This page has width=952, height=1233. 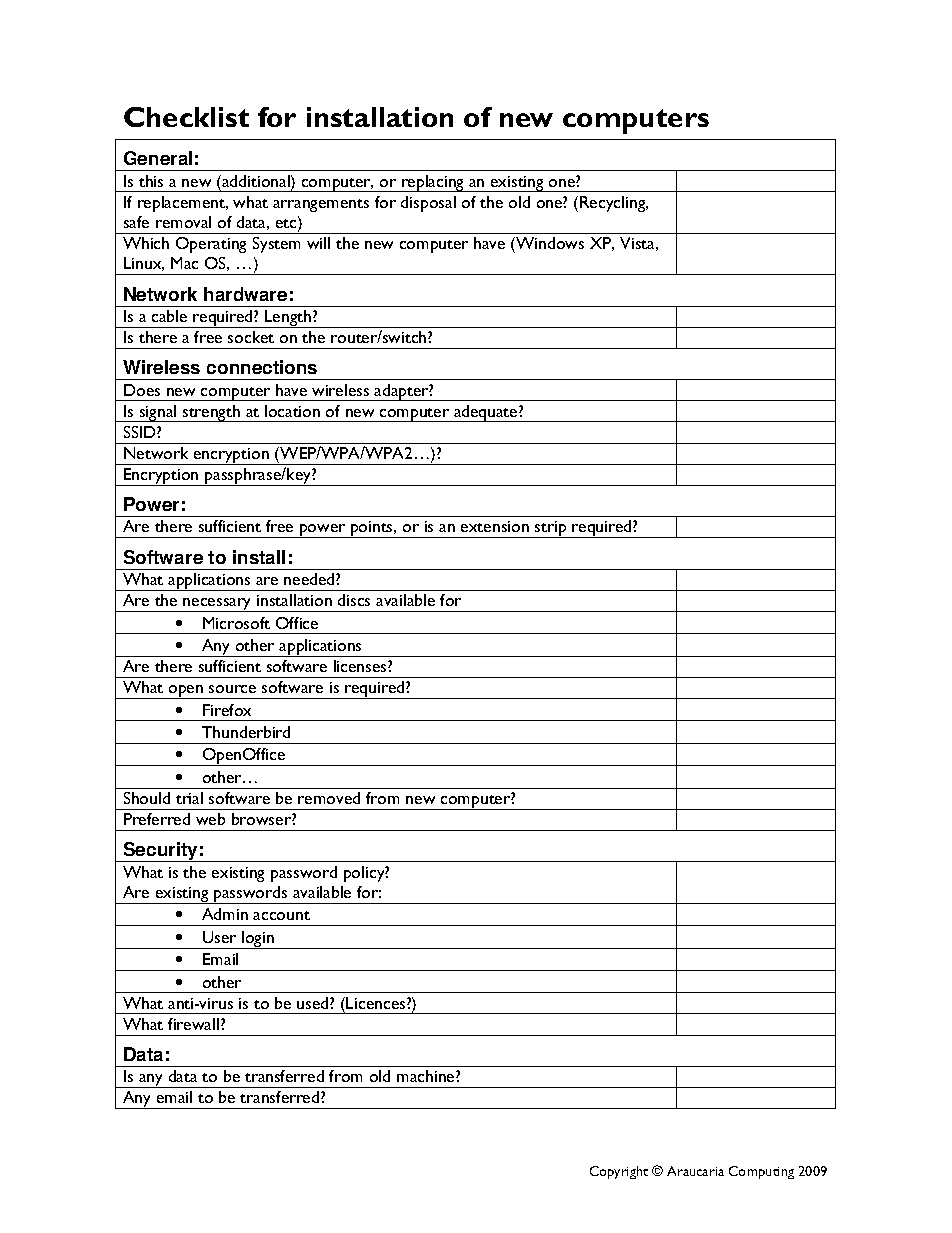 What do you see at coordinates (193, 1024) in the page?
I see `firewall` at bounding box center [193, 1024].
